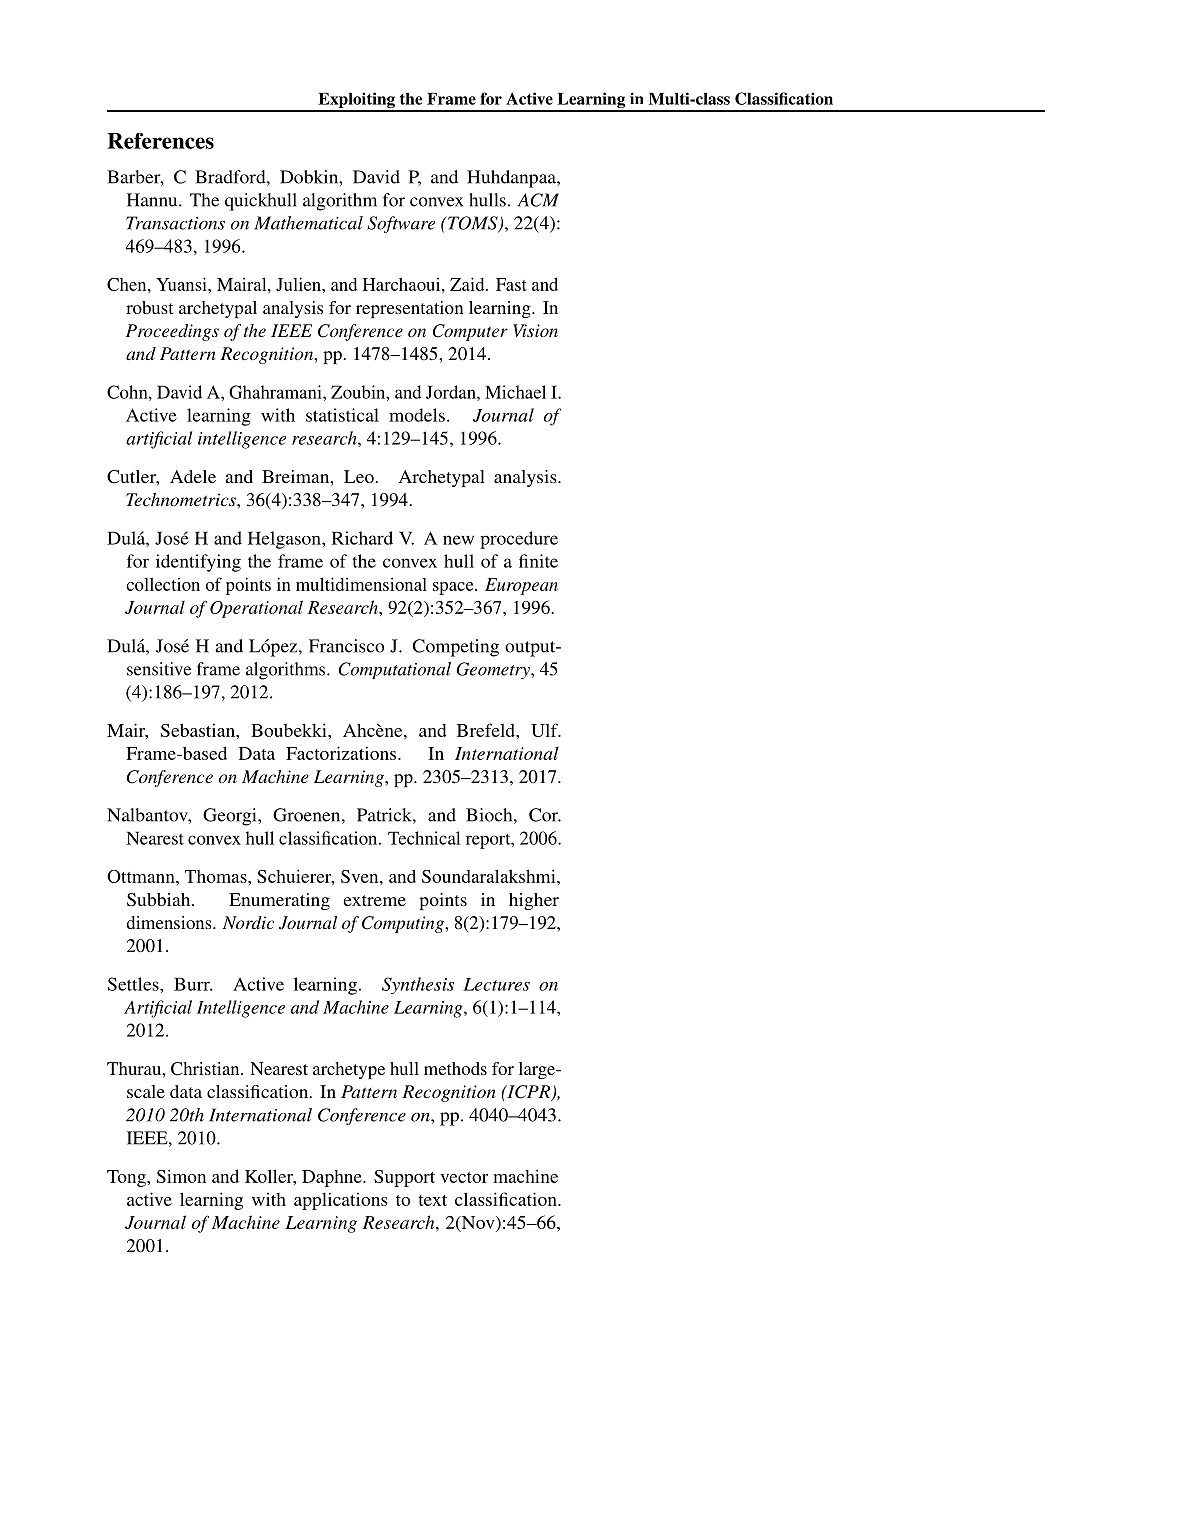 Image resolution: width=1181 pixels, height=1528 pixels. What do you see at coordinates (160, 141) in the screenshot?
I see `References` at bounding box center [160, 141].
